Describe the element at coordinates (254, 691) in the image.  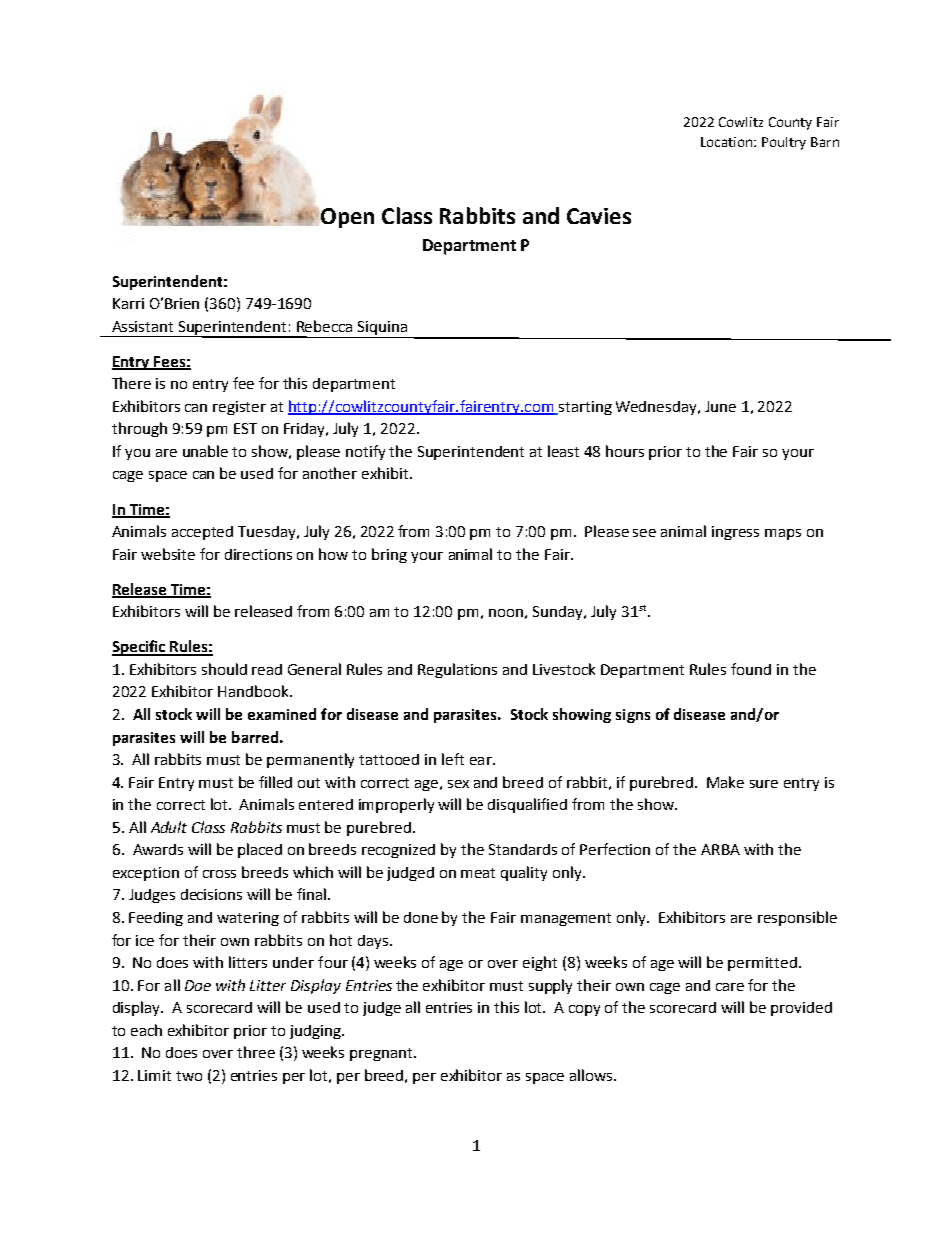
I see `Handbook` at that location.
